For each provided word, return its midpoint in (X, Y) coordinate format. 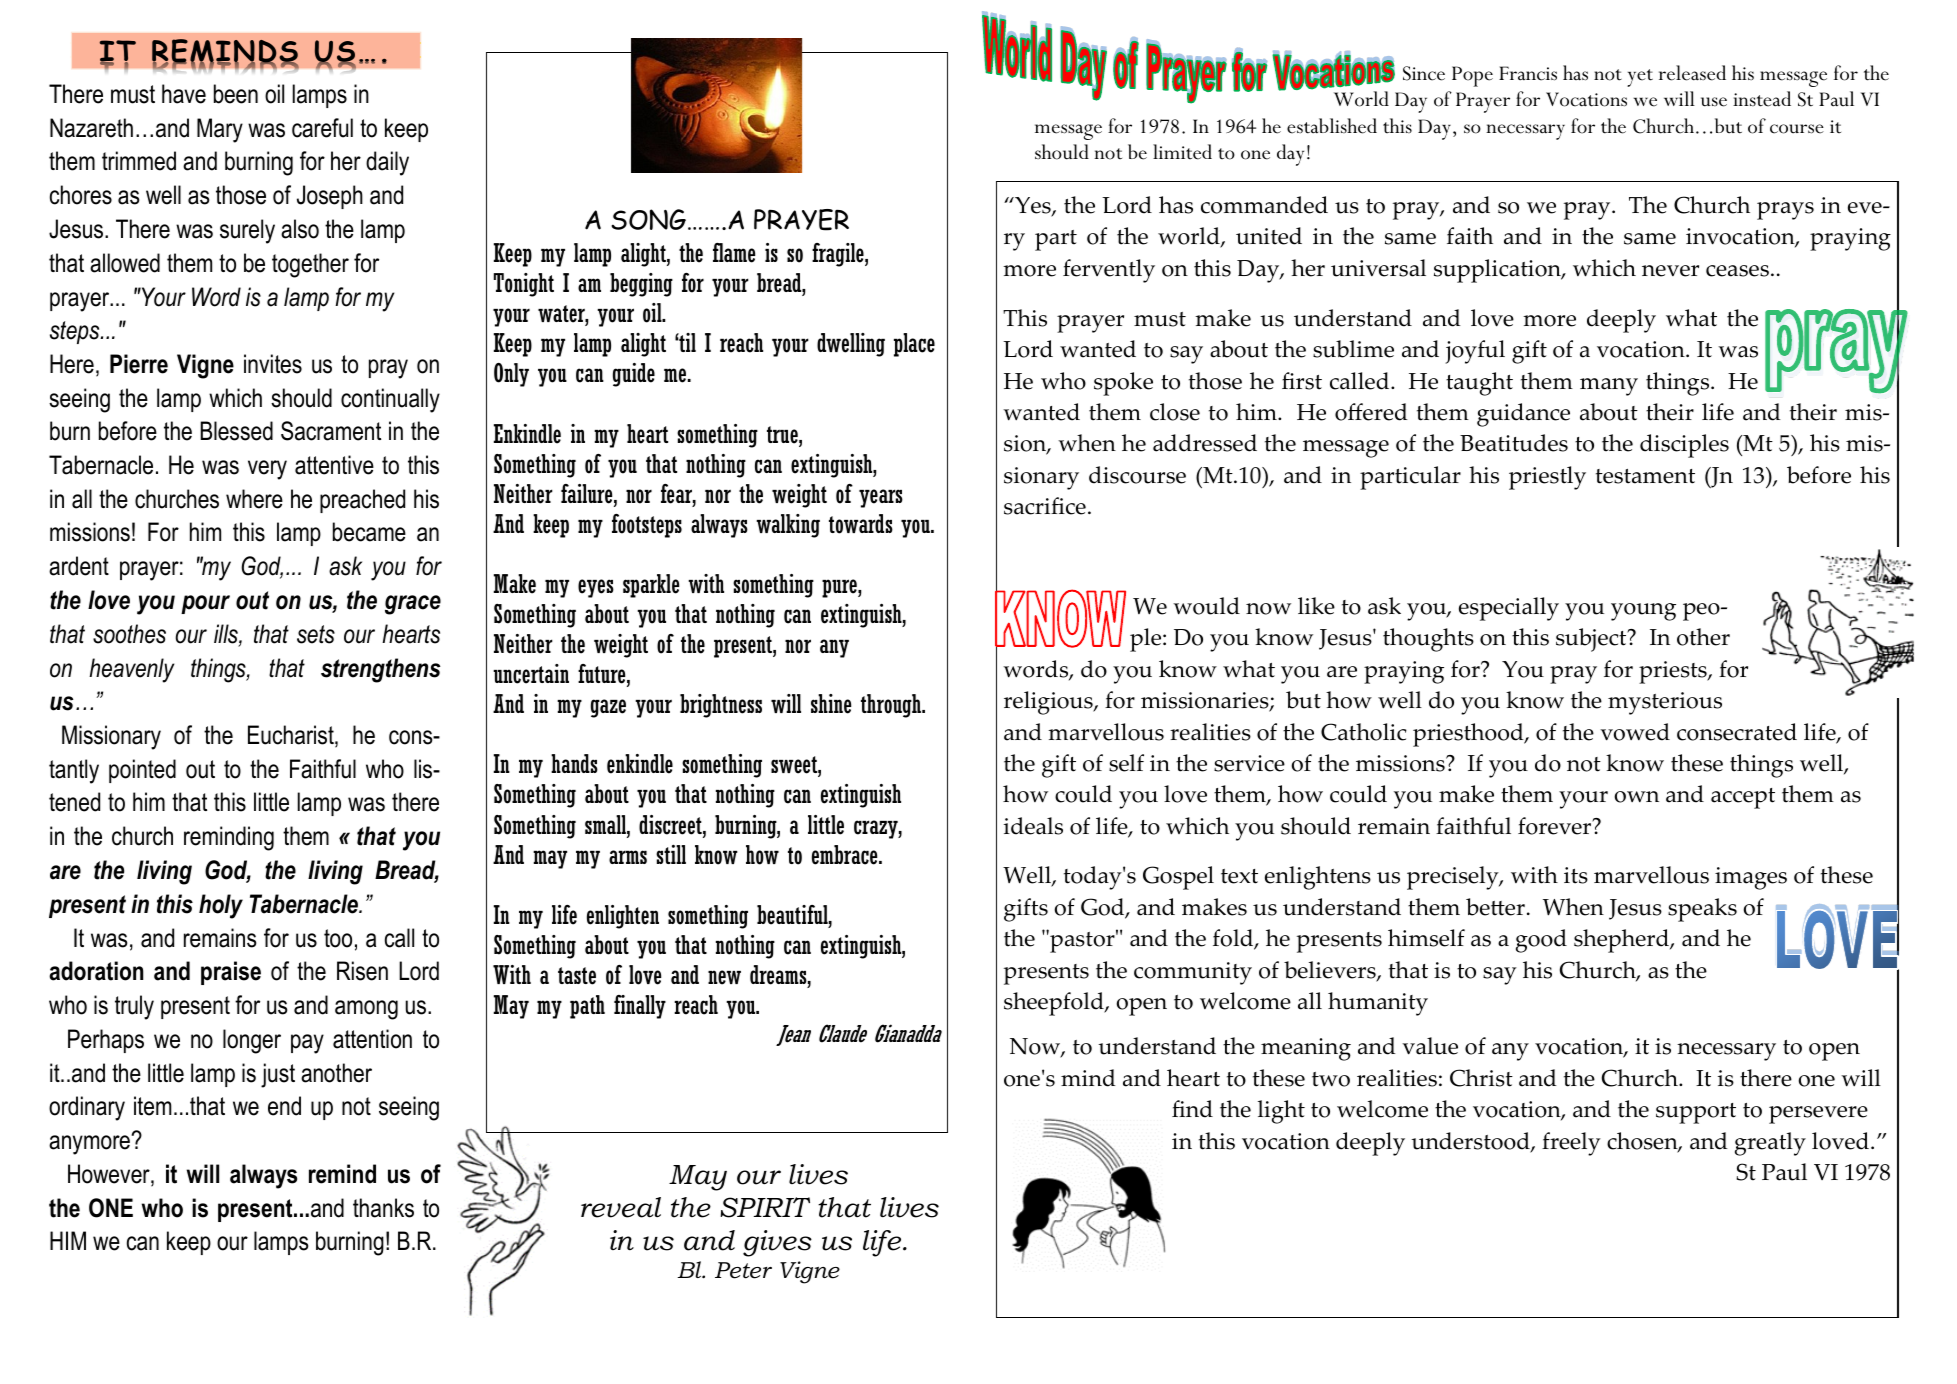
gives (777, 1243)
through (892, 706)
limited (1182, 152)
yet (1640, 78)
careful (322, 128)
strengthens (380, 670)
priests (1674, 672)
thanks (383, 1208)
